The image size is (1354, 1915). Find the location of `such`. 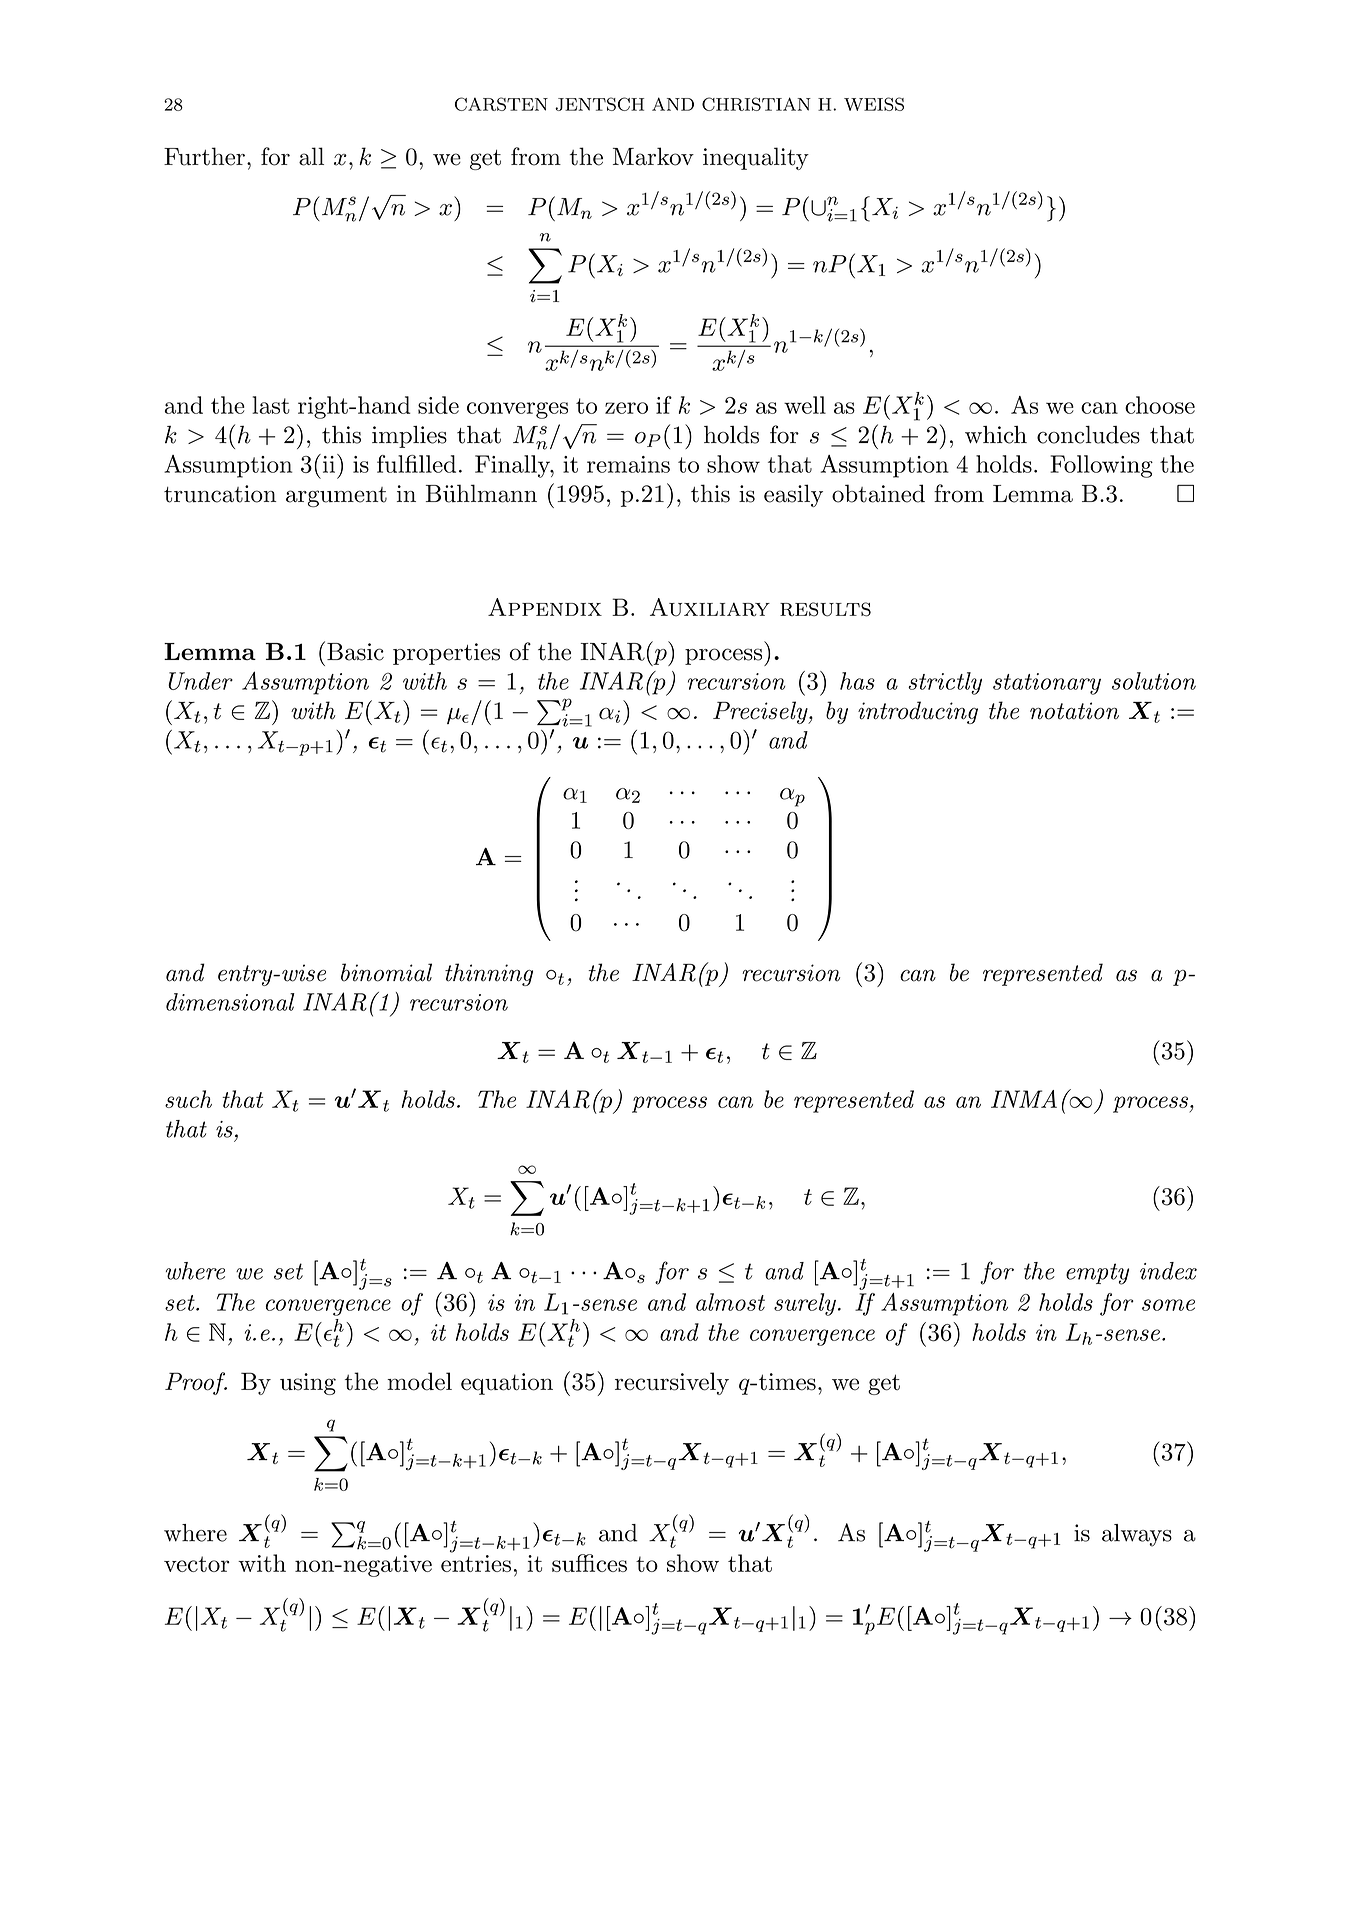

such is located at coordinates (188, 1099).
